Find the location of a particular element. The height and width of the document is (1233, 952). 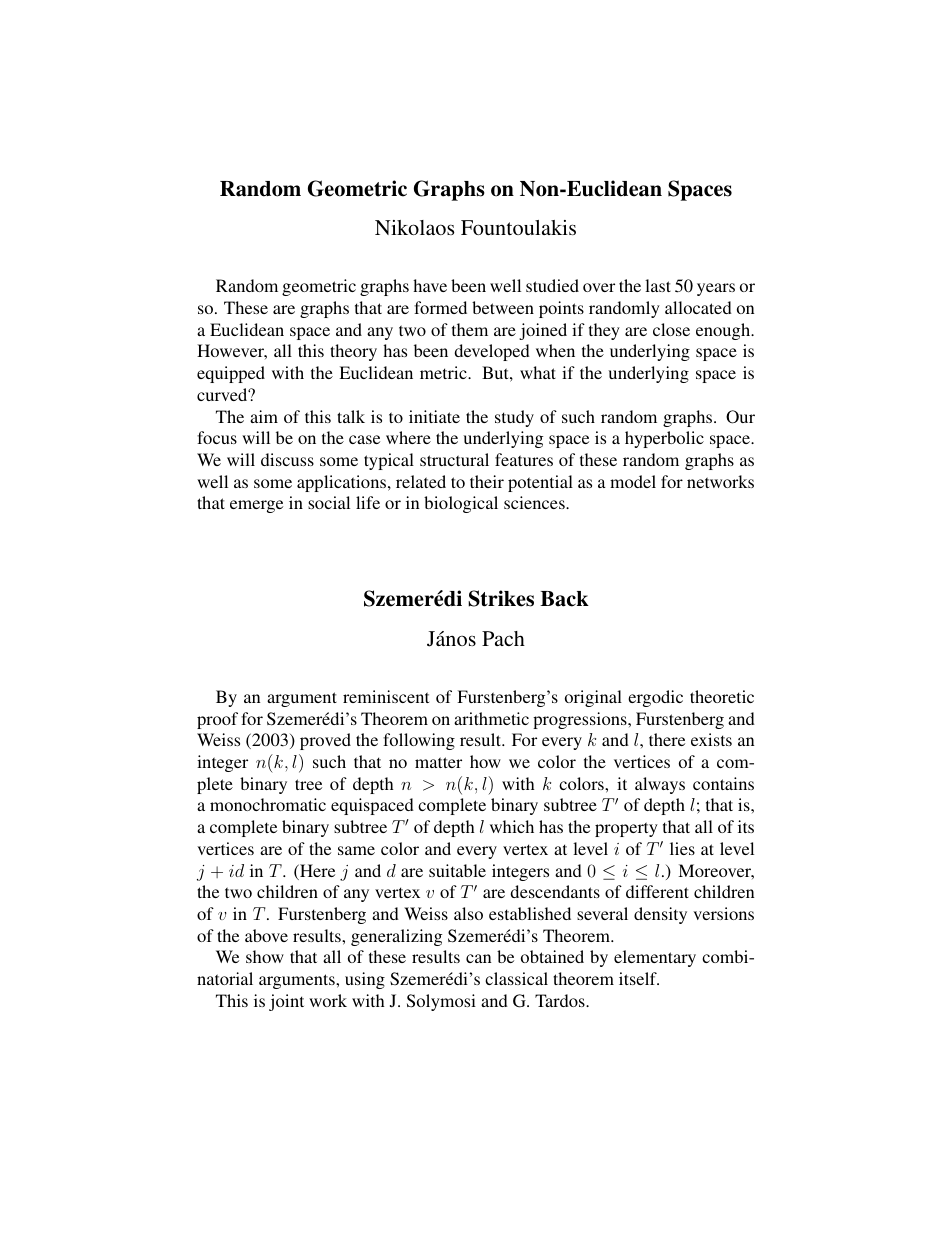

arithmetic is located at coordinates (491, 718).
